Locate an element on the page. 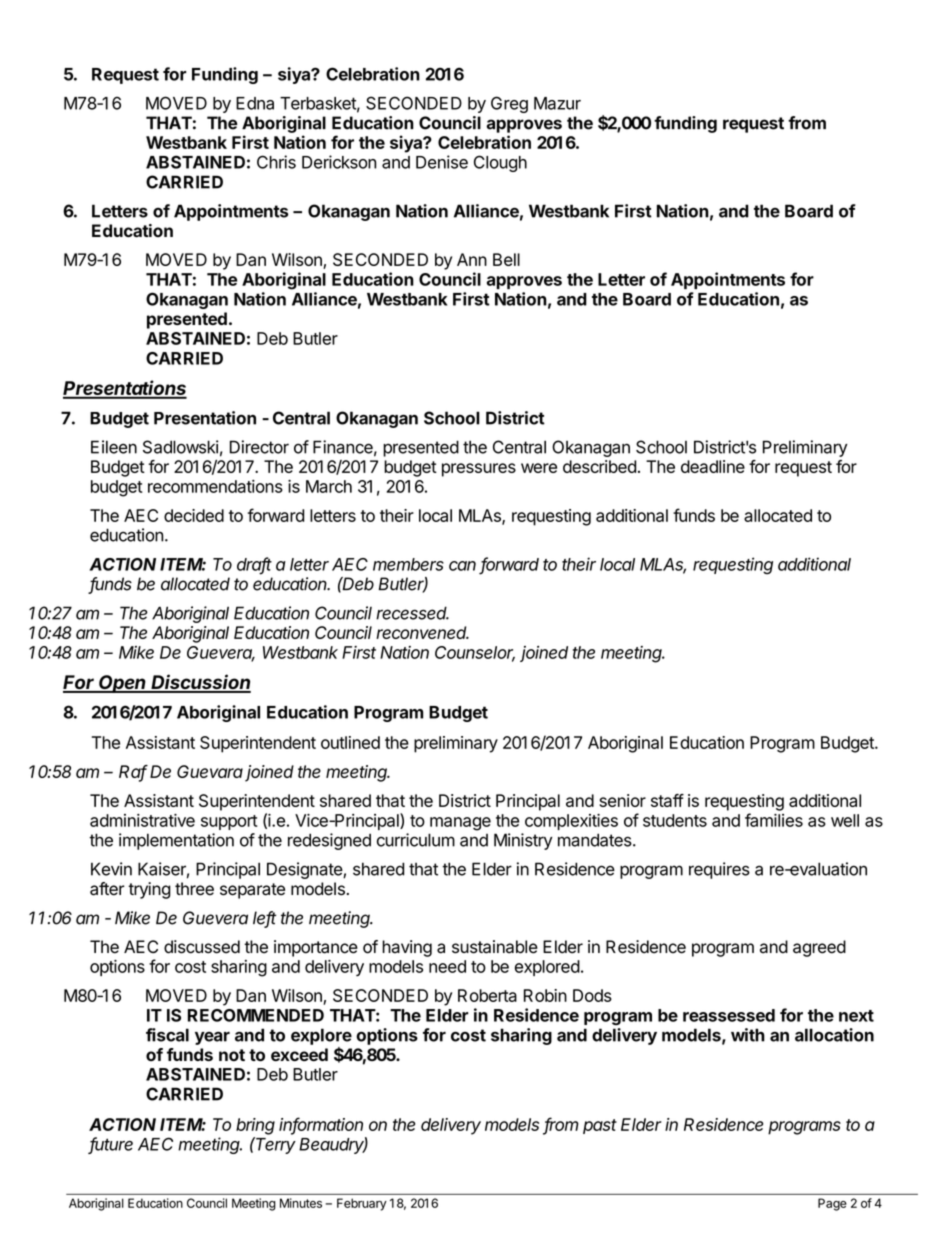 The image size is (952, 1233). bring is located at coordinates (255, 1126).
